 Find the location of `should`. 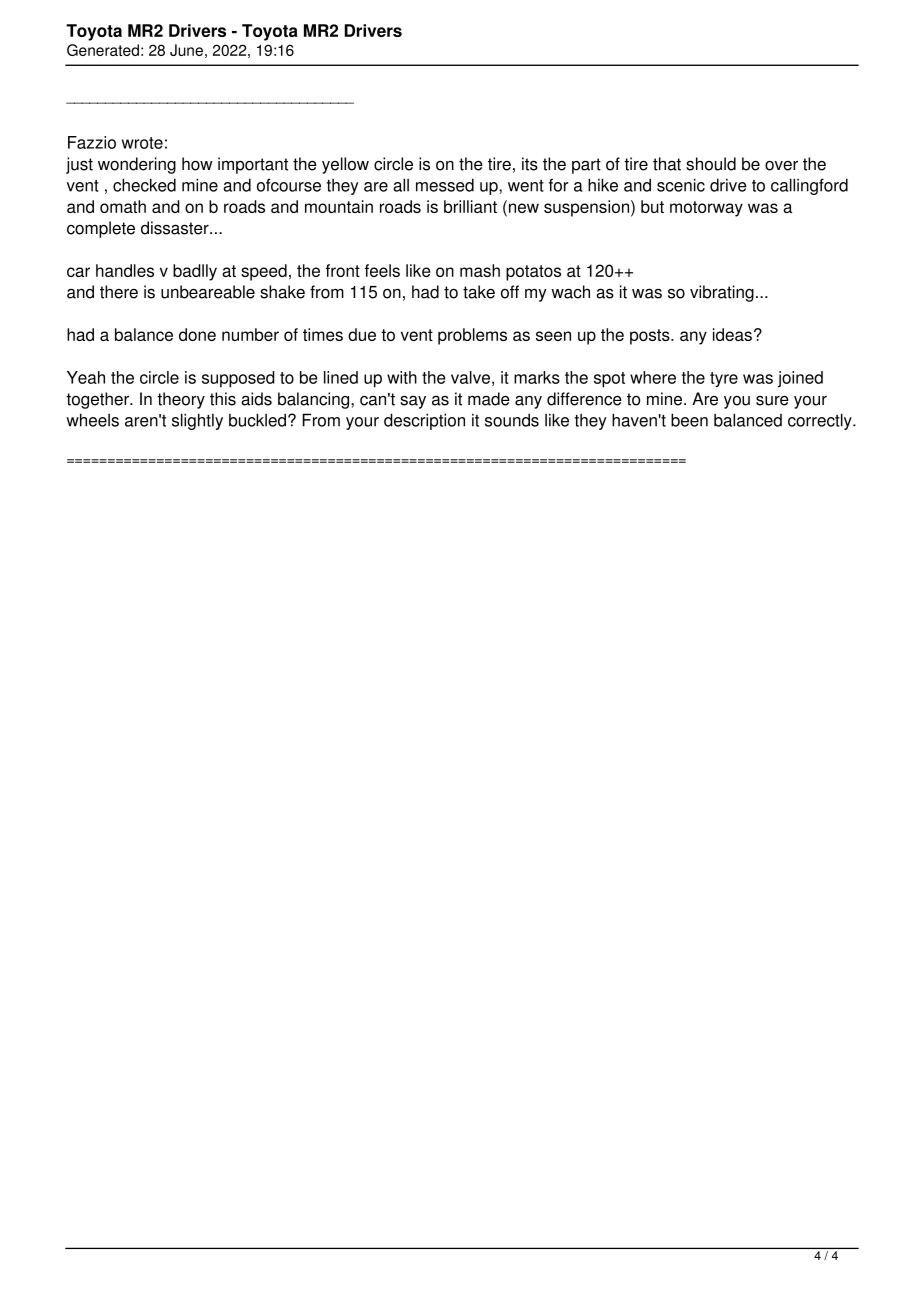

should is located at coordinates (711, 164).
